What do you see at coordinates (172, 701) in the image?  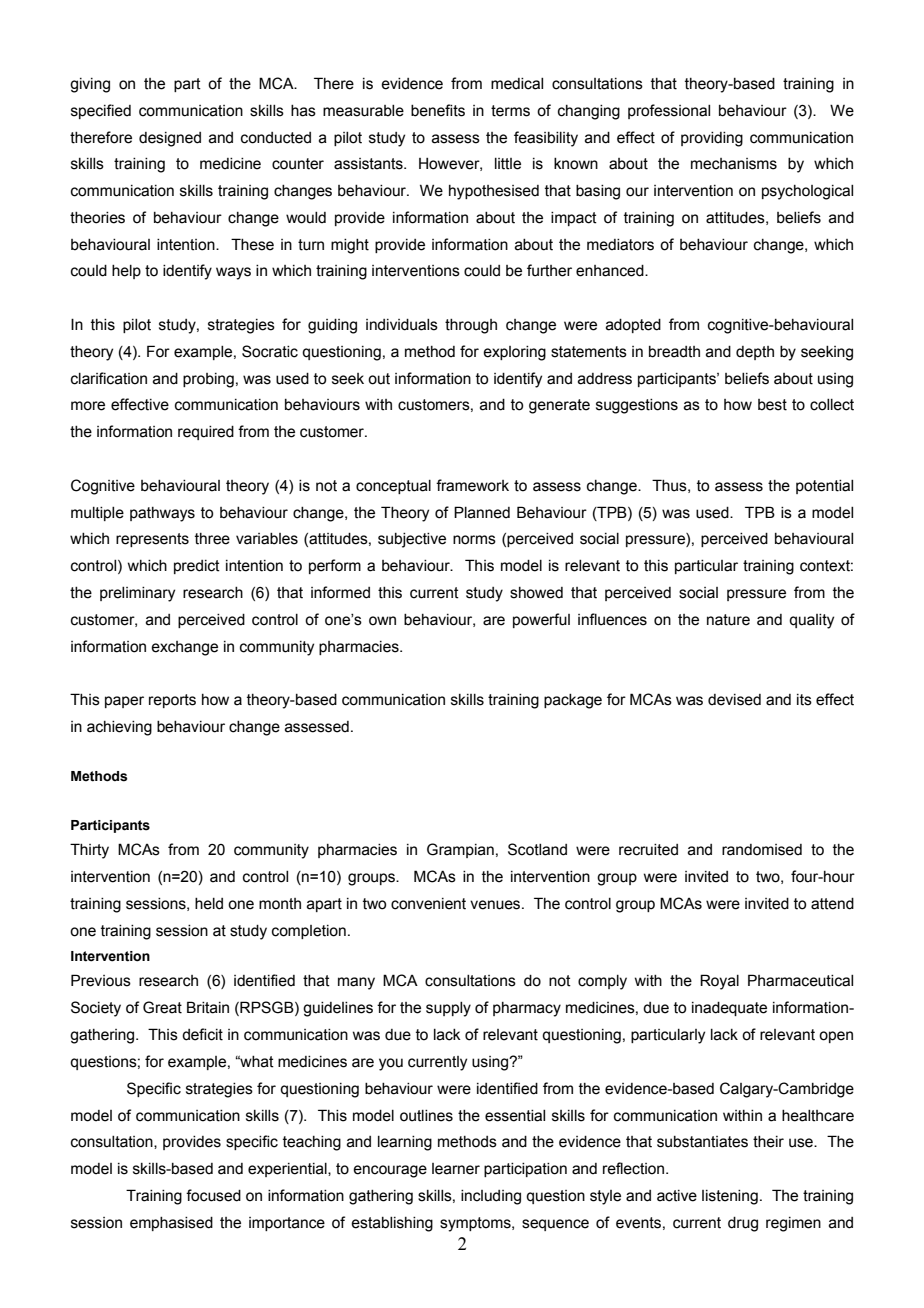 I see `reports` at bounding box center [172, 701].
